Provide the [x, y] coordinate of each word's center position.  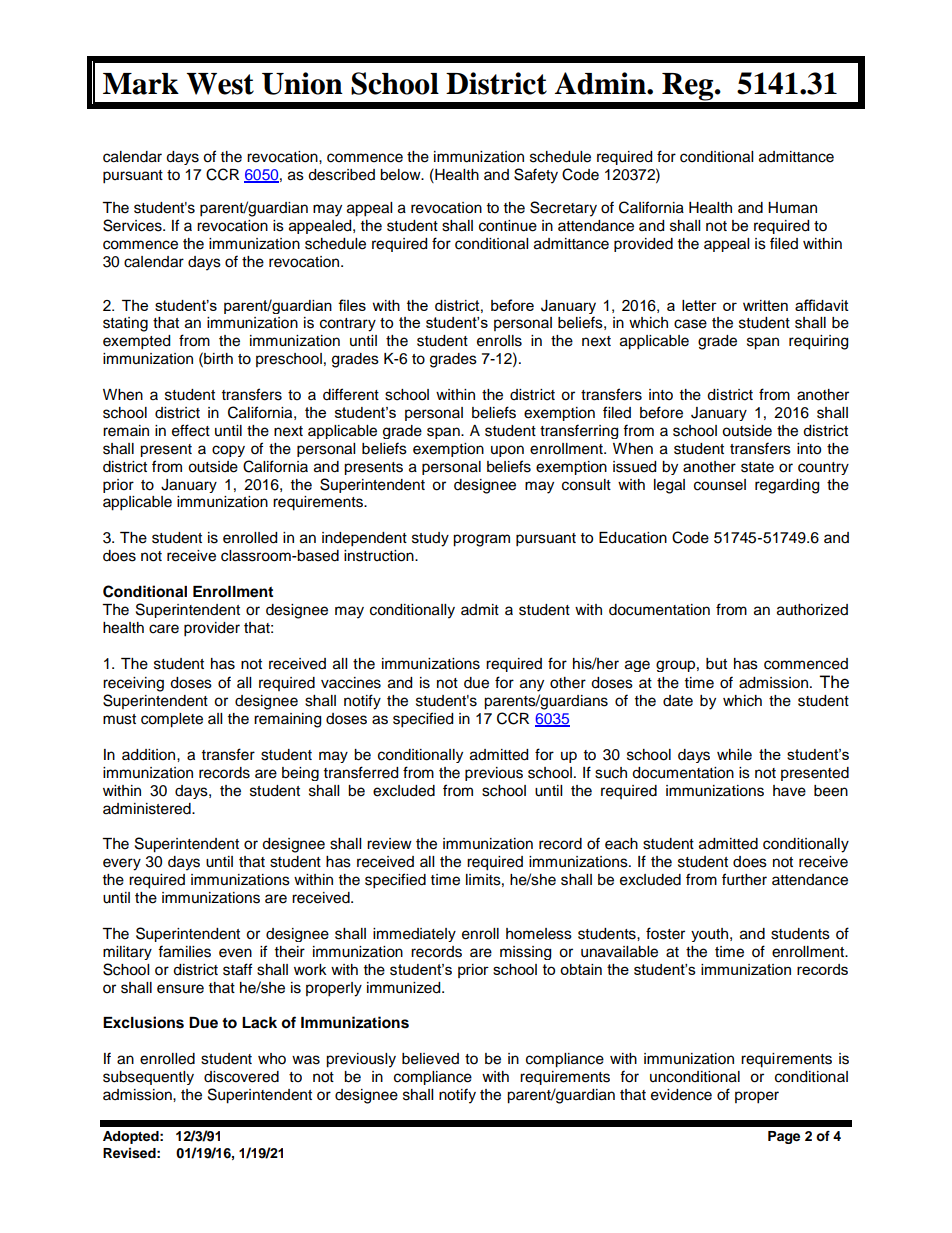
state [757, 467]
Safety [536, 176]
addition [150, 755]
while [734, 755]
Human [792, 207]
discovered [241, 1077]
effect [191, 430]
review [389, 844]
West [220, 84]
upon [507, 451]
